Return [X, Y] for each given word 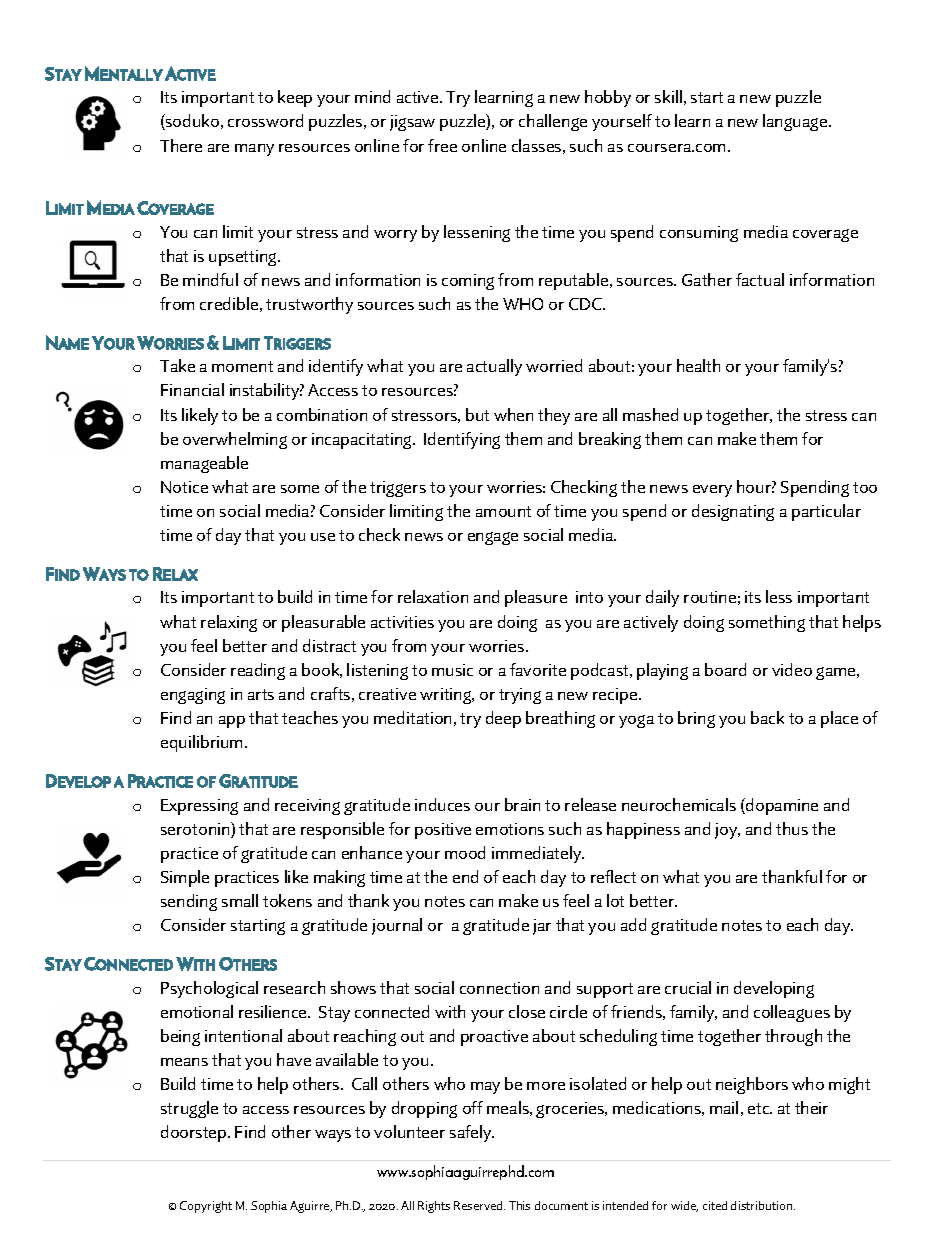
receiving [307, 807]
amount [503, 511]
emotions [510, 829]
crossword [265, 120]
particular [826, 512]
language [796, 122]
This [519, 1205]
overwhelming [235, 440]
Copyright [206, 1207]
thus [792, 828]
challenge [553, 122]
